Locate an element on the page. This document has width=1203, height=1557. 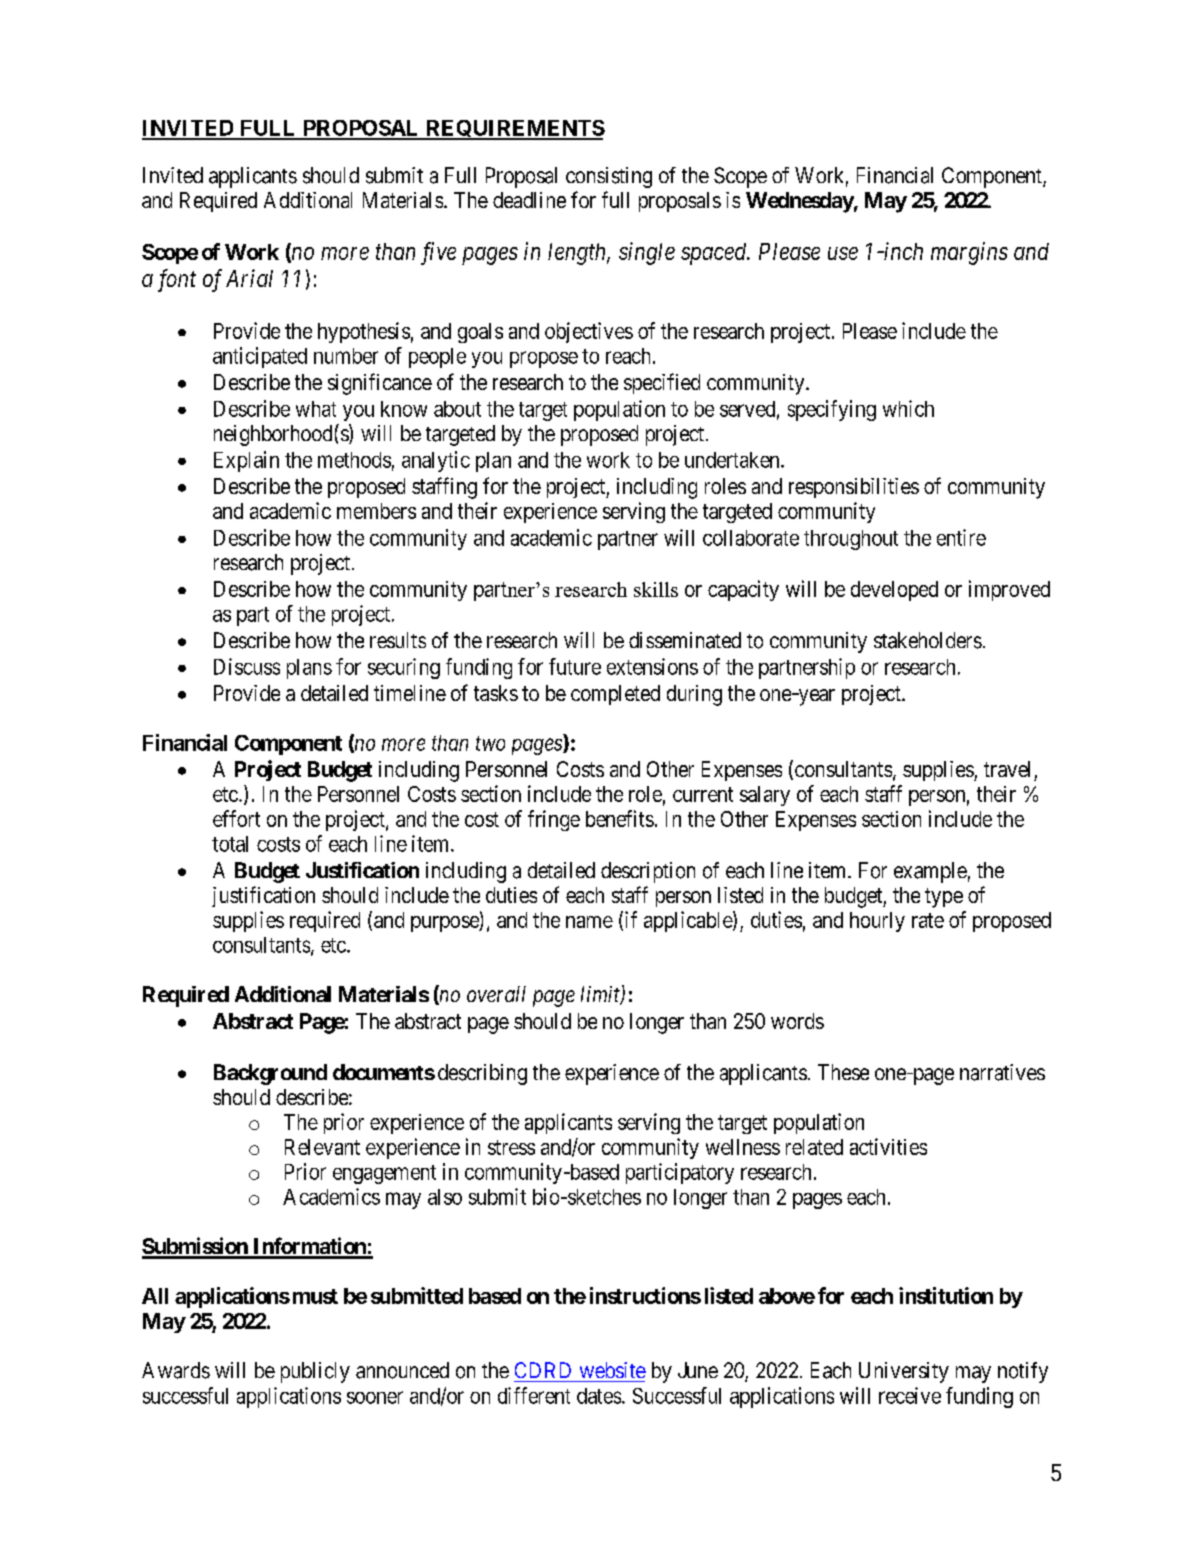
website is located at coordinates (613, 1370).
